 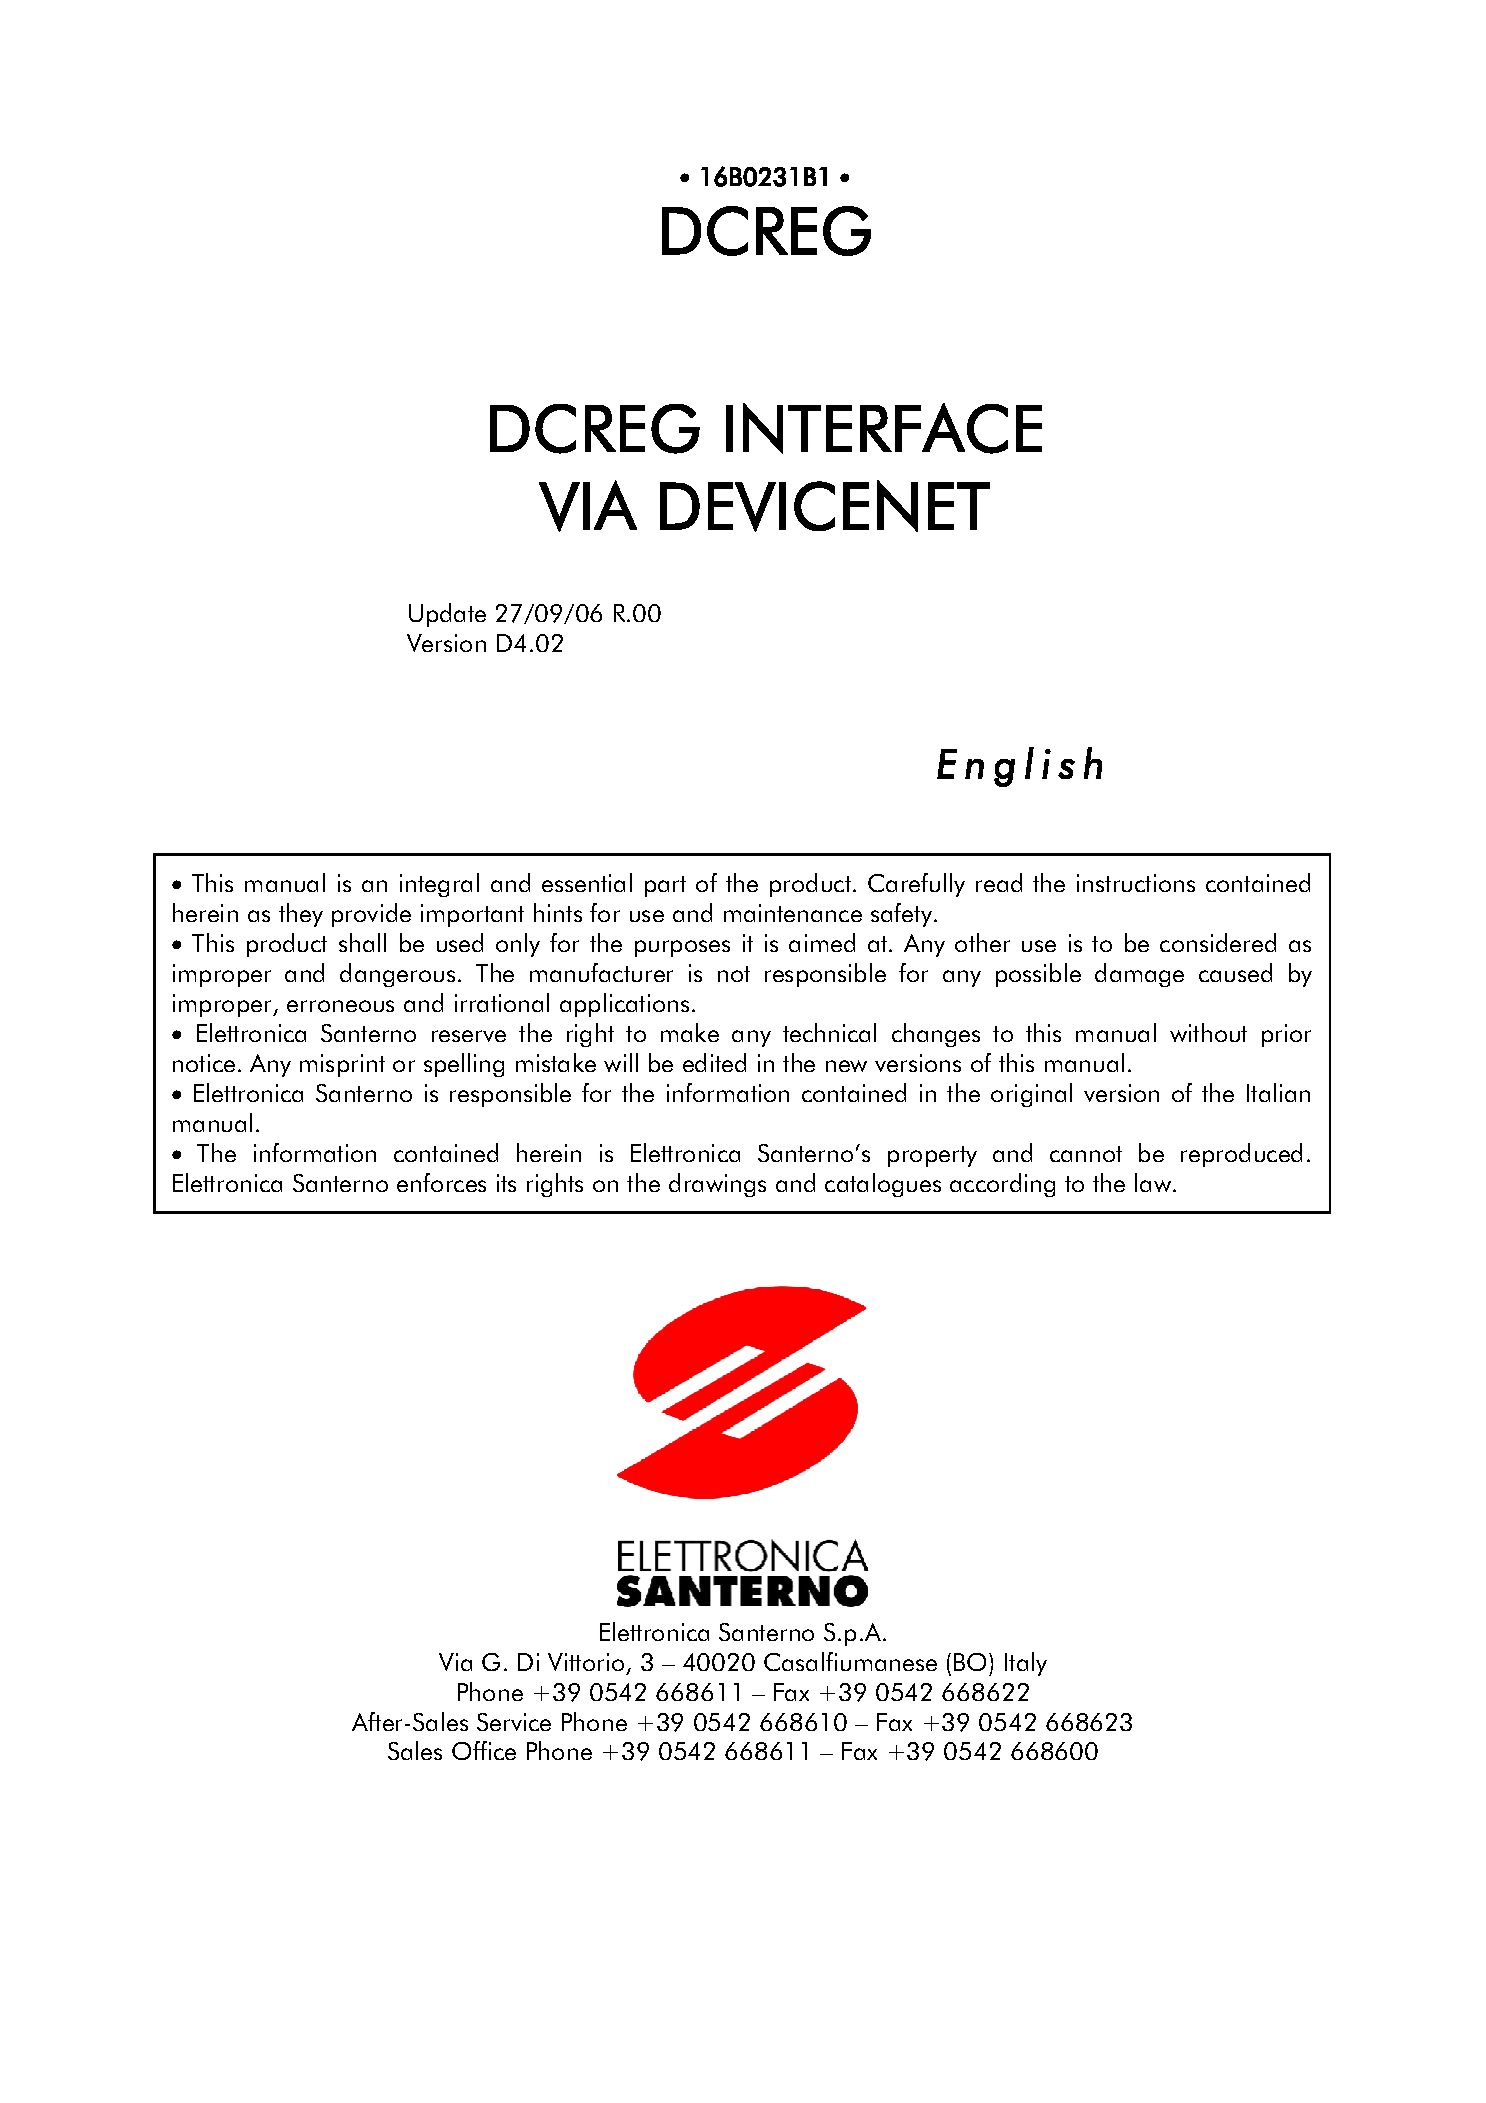 What do you see at coordinates (717, 1185) in the document?
I see `drawings` at bounding box center [717, 1185].
